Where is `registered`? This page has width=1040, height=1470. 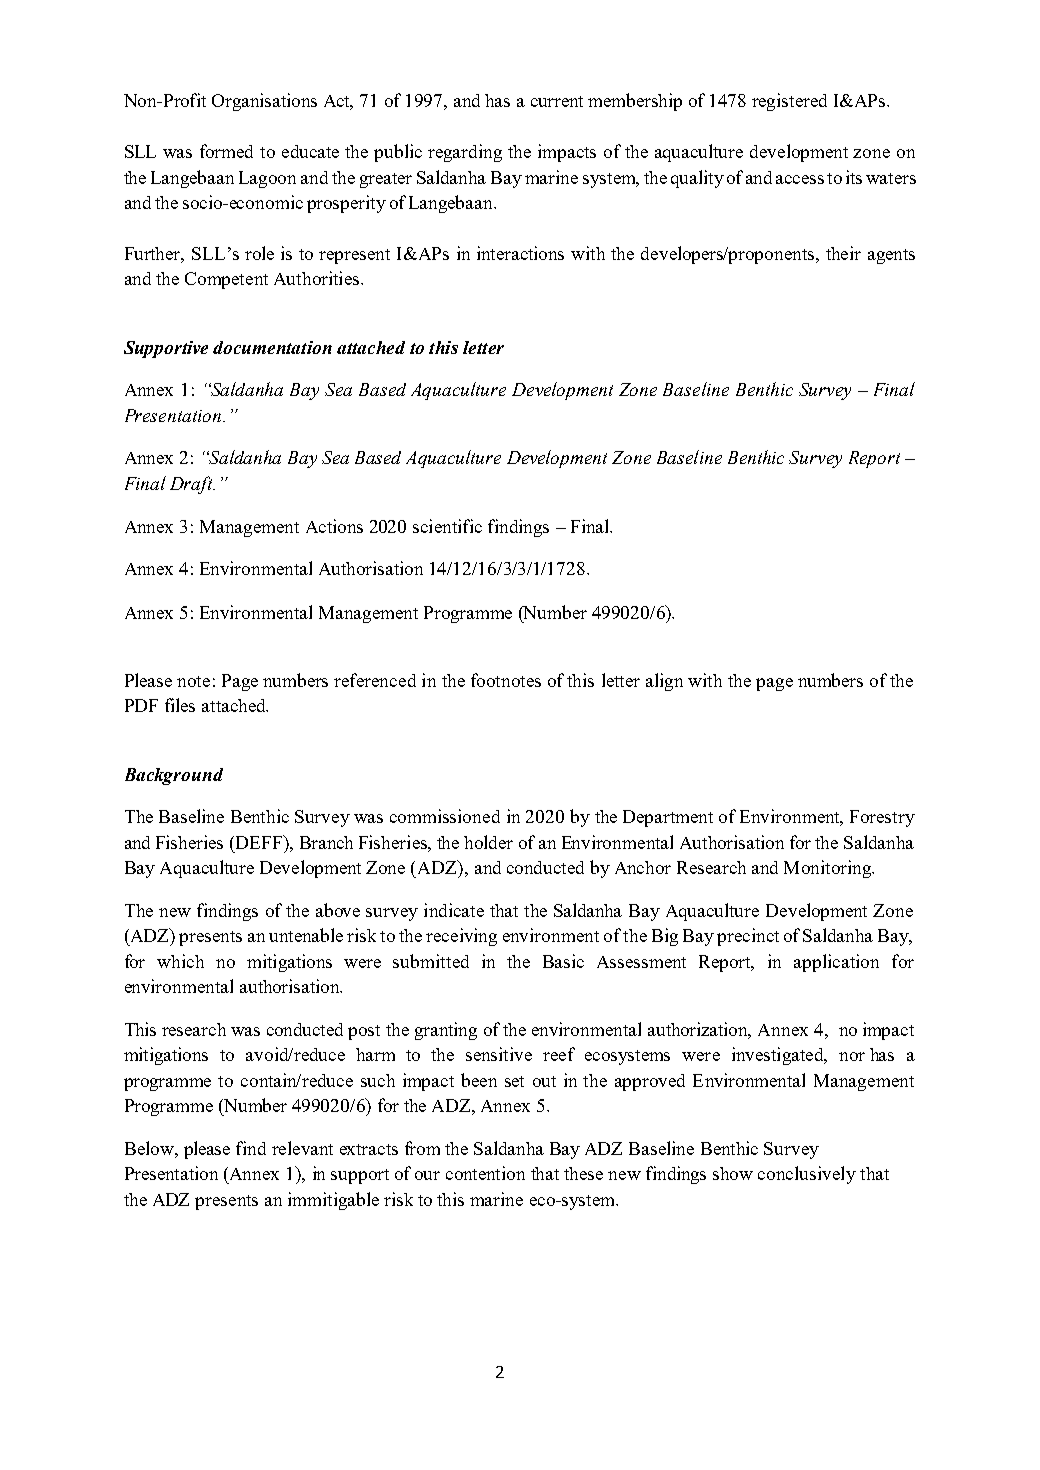
registered is located at coordinates (789, 102).
